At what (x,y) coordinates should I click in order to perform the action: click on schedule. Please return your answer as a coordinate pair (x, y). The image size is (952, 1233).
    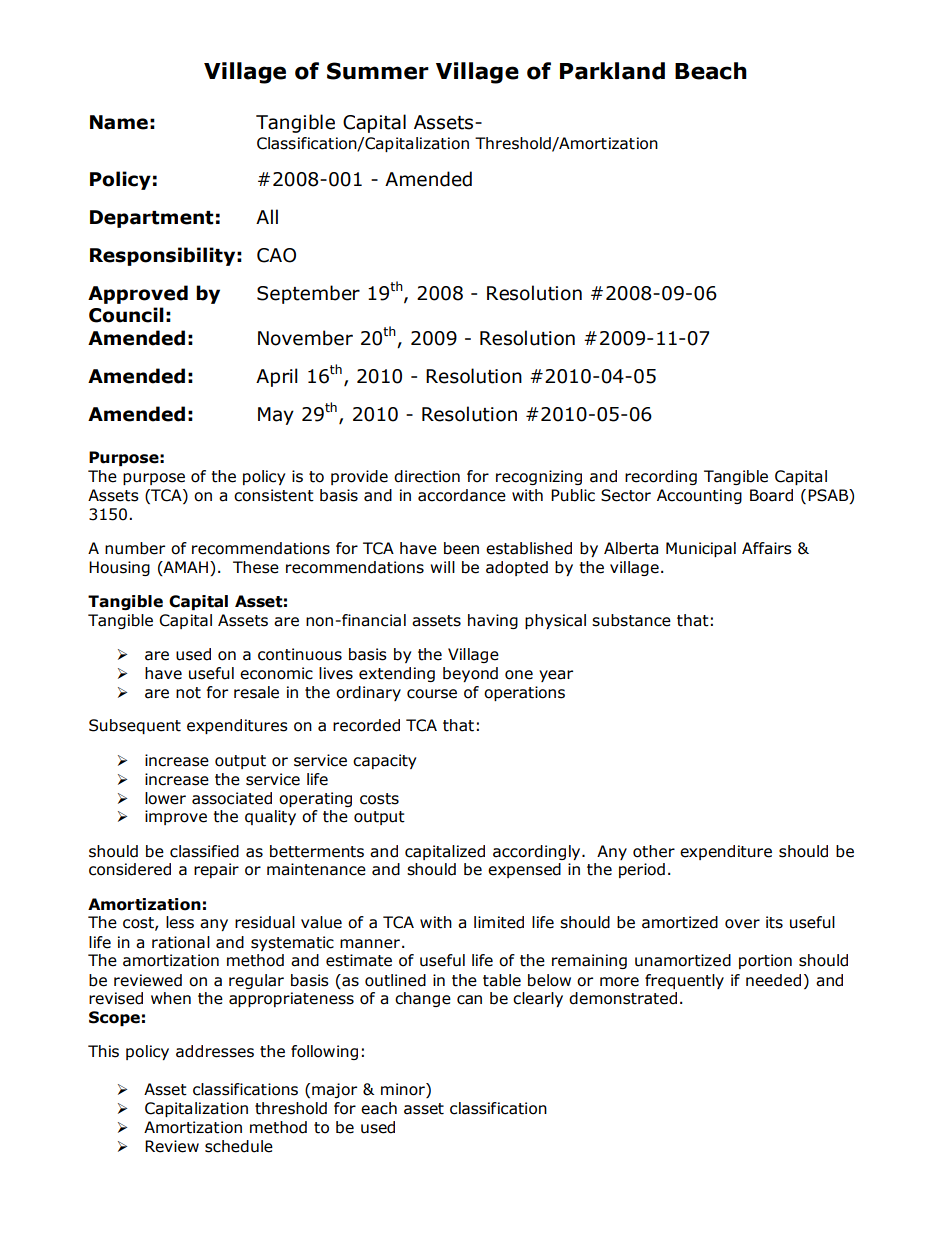
    Looking at the image, I should click on (239, 1146).
